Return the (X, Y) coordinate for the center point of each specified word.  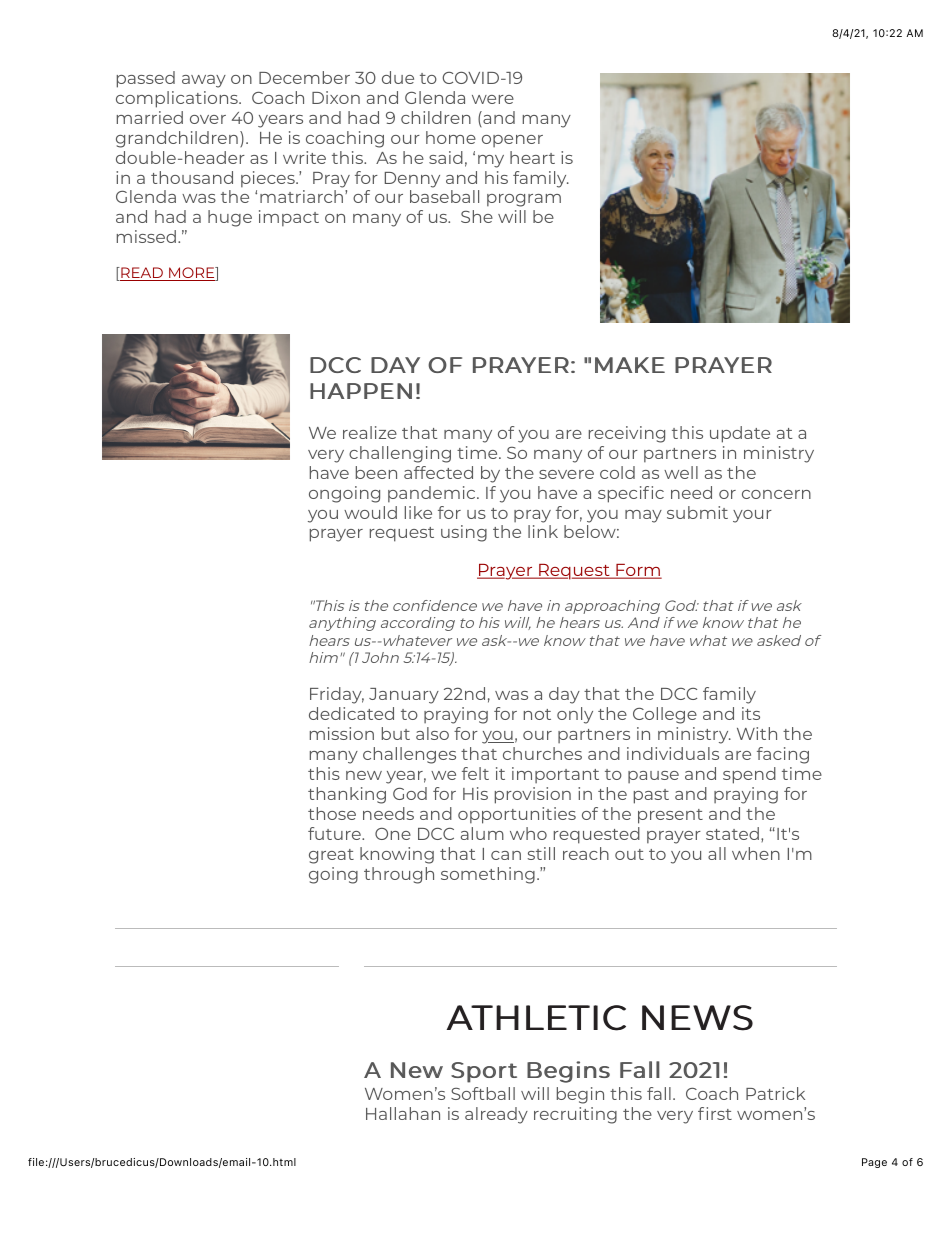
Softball (483, 1093)
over (208, 119)
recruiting (575, 1115)
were (493, 99)
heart (532, 157)
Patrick (775, 1093)
